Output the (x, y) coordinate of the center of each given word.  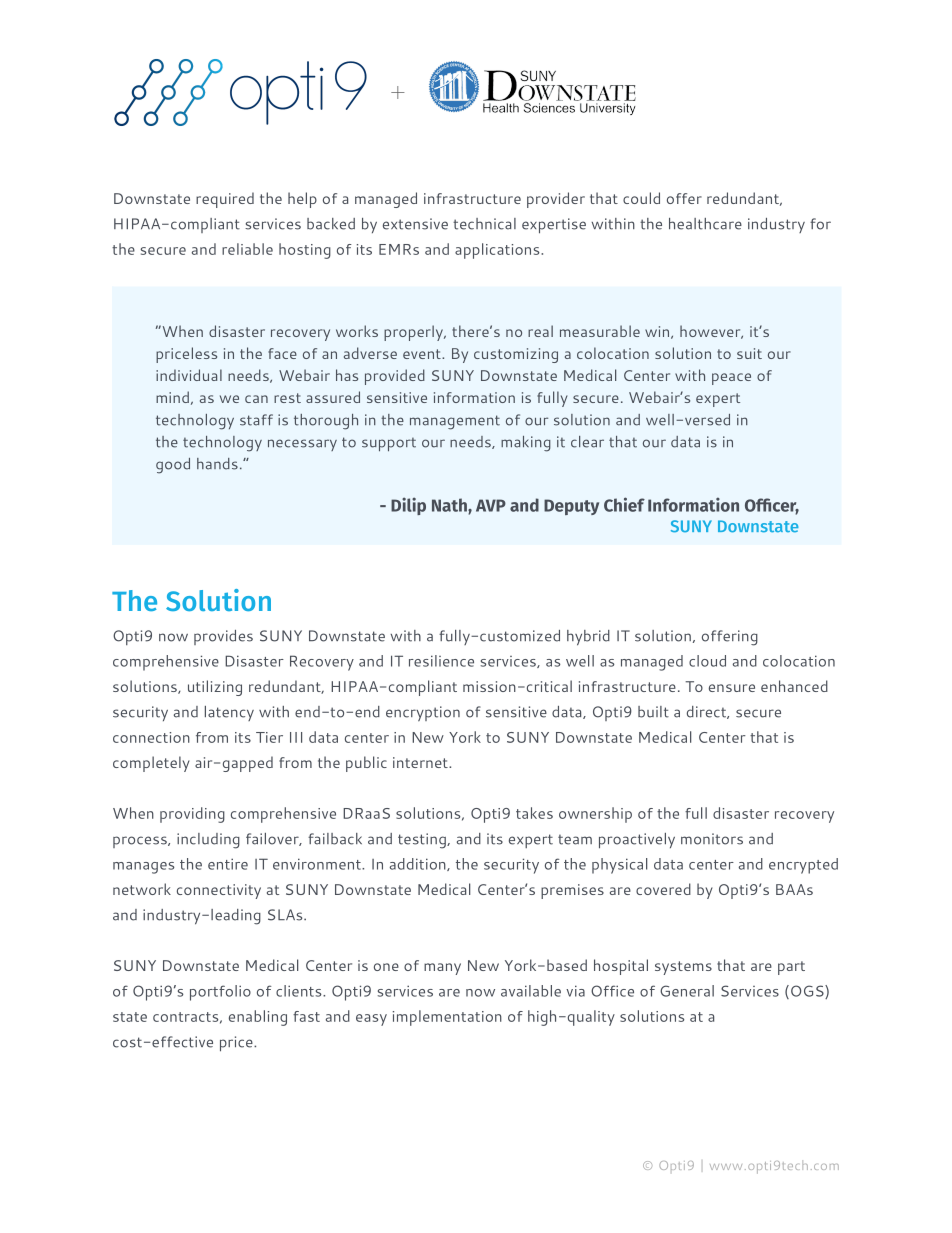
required (225, 200)
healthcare (705, 224)
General (687, 991)
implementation (447, 1018)
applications (498, 251)
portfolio (220, 993)
